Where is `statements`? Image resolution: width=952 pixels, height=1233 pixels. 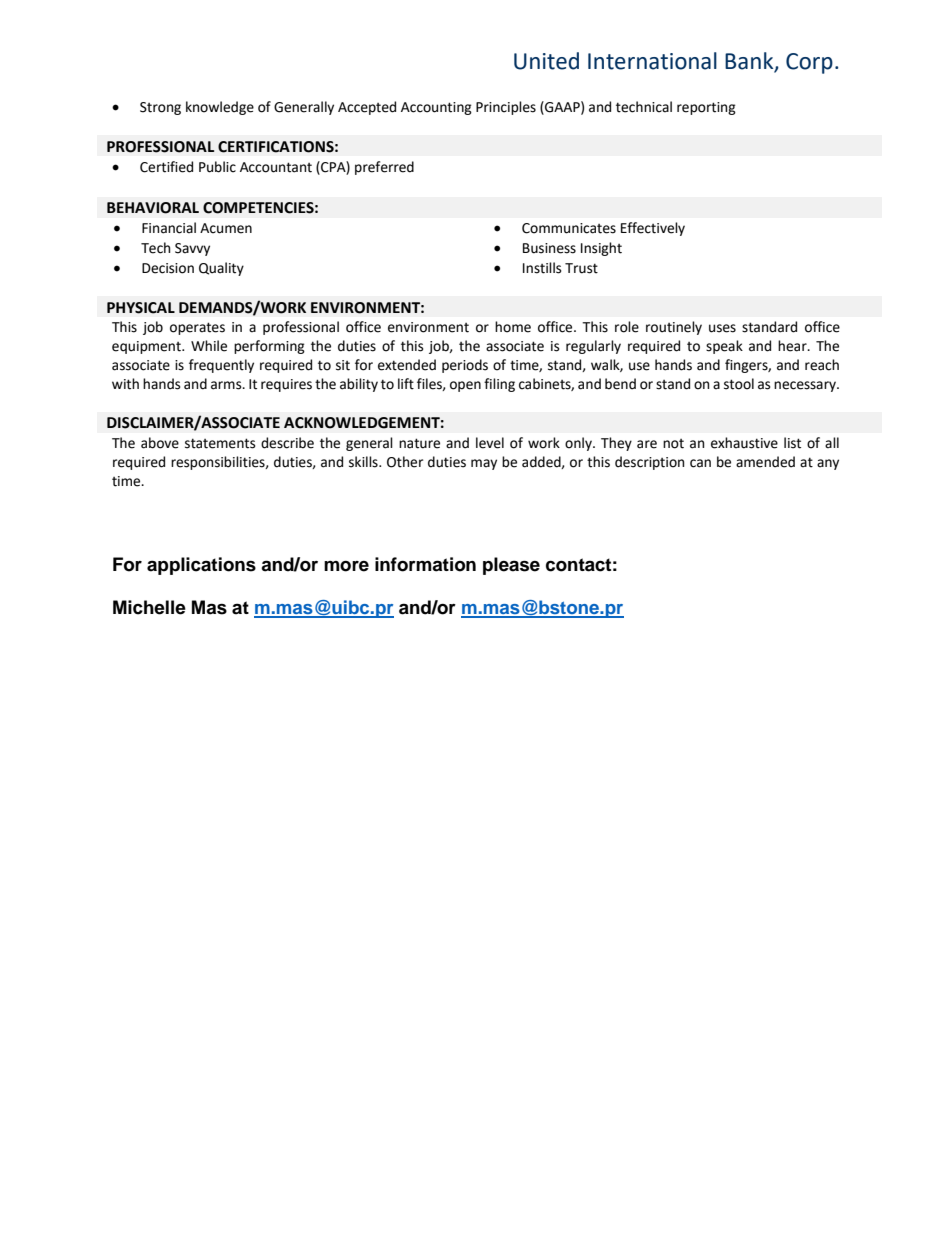 statements is located at coordinates (220, 443).
